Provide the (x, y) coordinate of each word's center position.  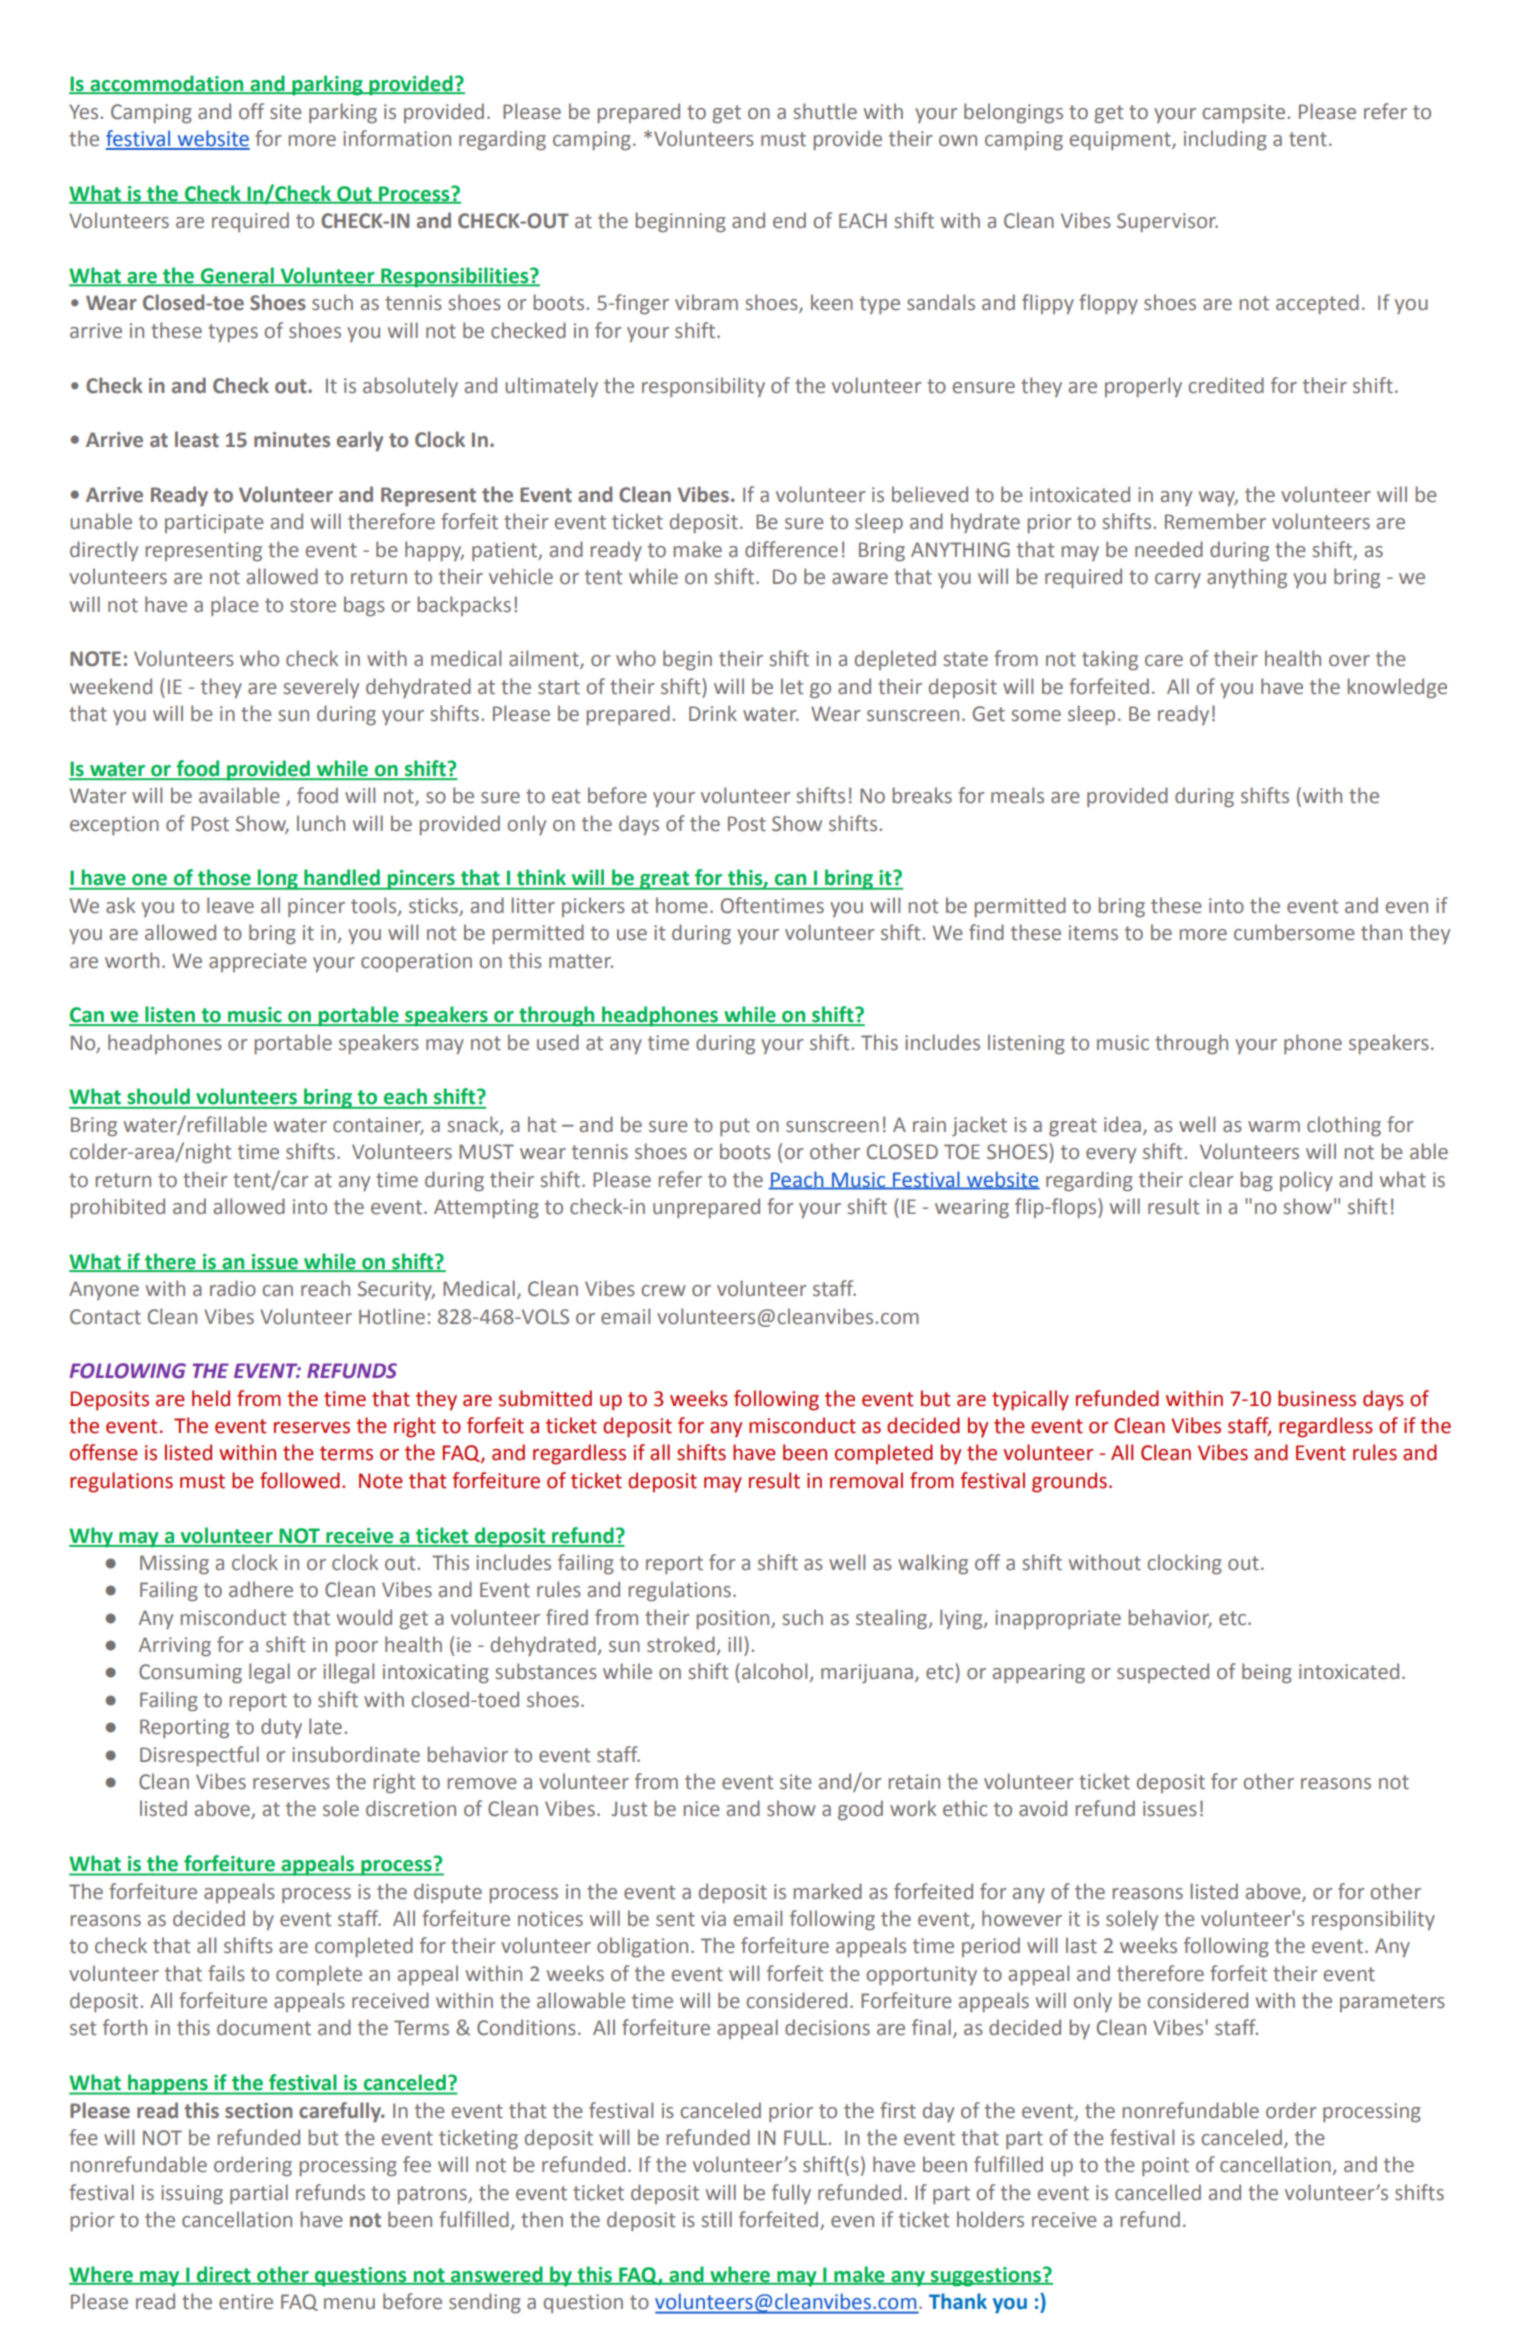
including (1225, 140)
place (235, 606)
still (716, 2219)
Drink (713, 713)
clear (1211, 1179)
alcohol (776, 1672)
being (1267, 1673)
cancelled (1158, 2192)
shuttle (825, 111)
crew (663, 1291)
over (1349, 661)
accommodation (167, 84)
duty (281, 1728)
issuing (192, 2195)
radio (233, 1288)
